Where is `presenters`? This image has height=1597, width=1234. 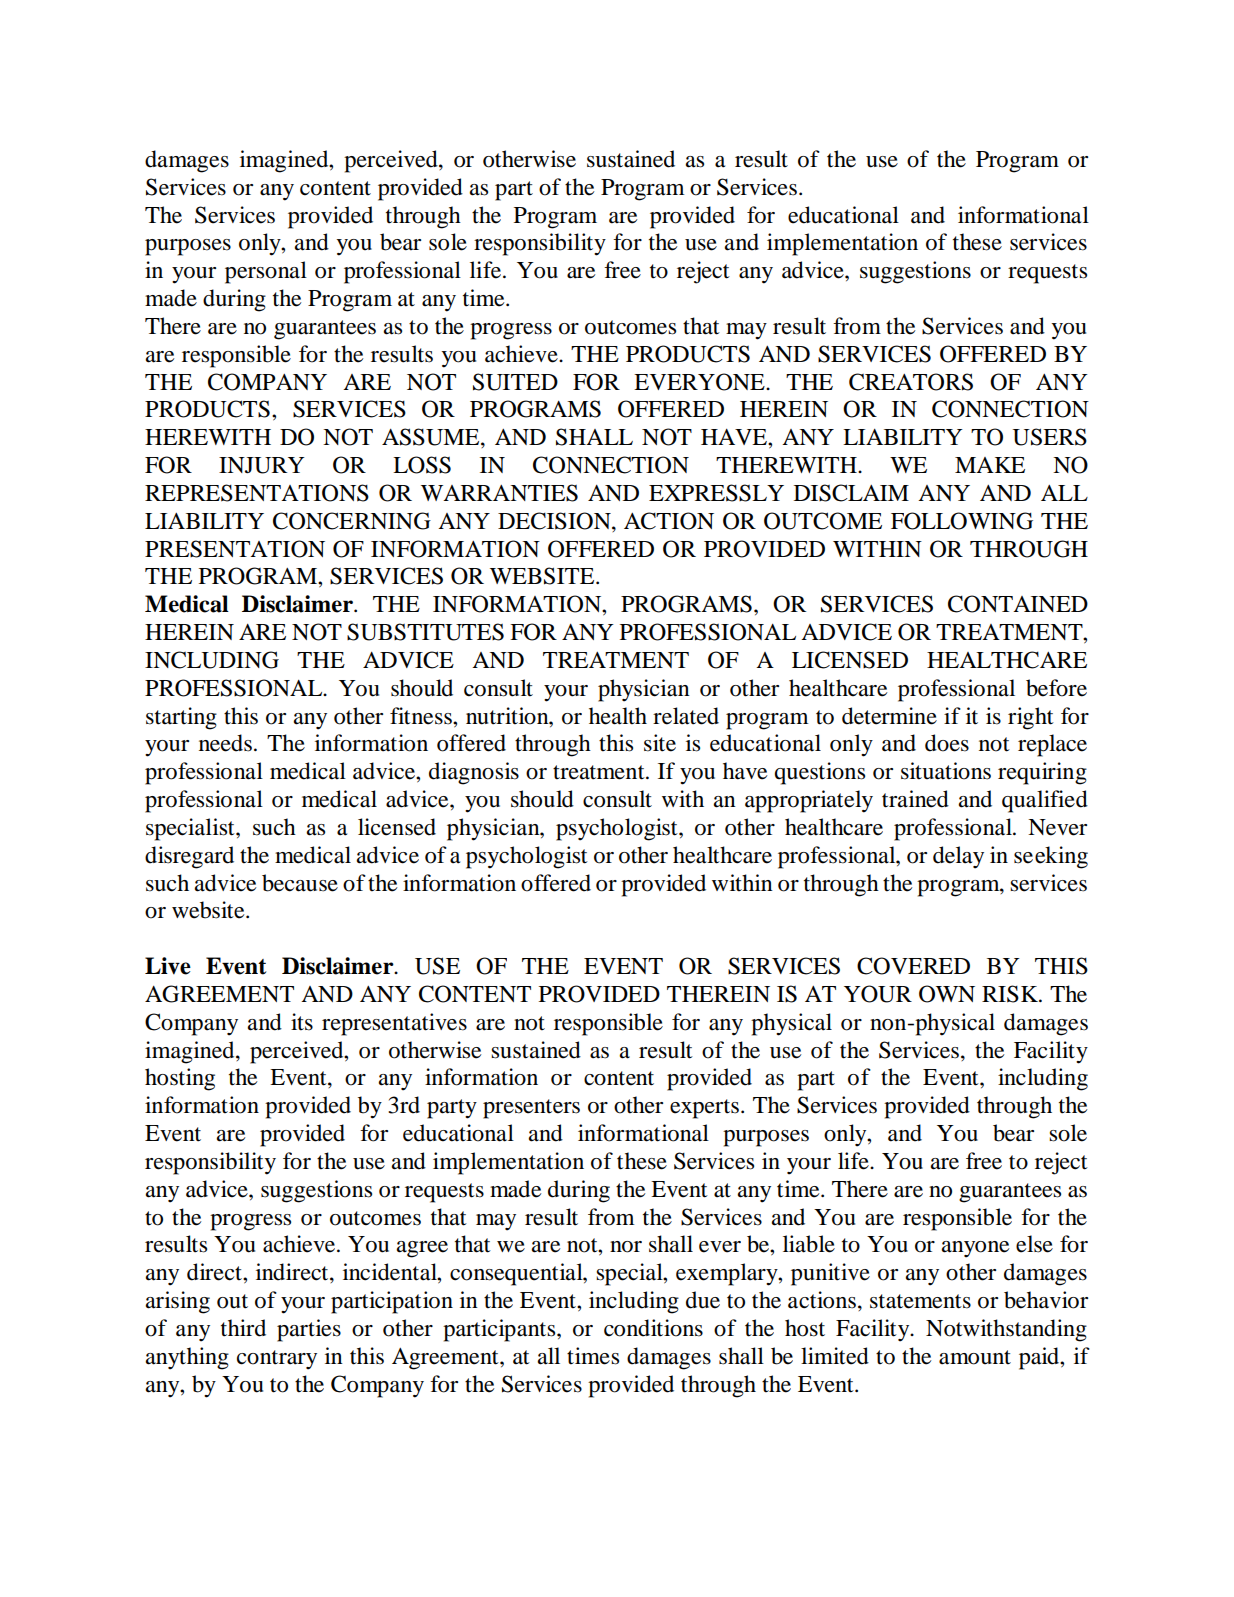
presenters is located at coordinates (531, 1109).
